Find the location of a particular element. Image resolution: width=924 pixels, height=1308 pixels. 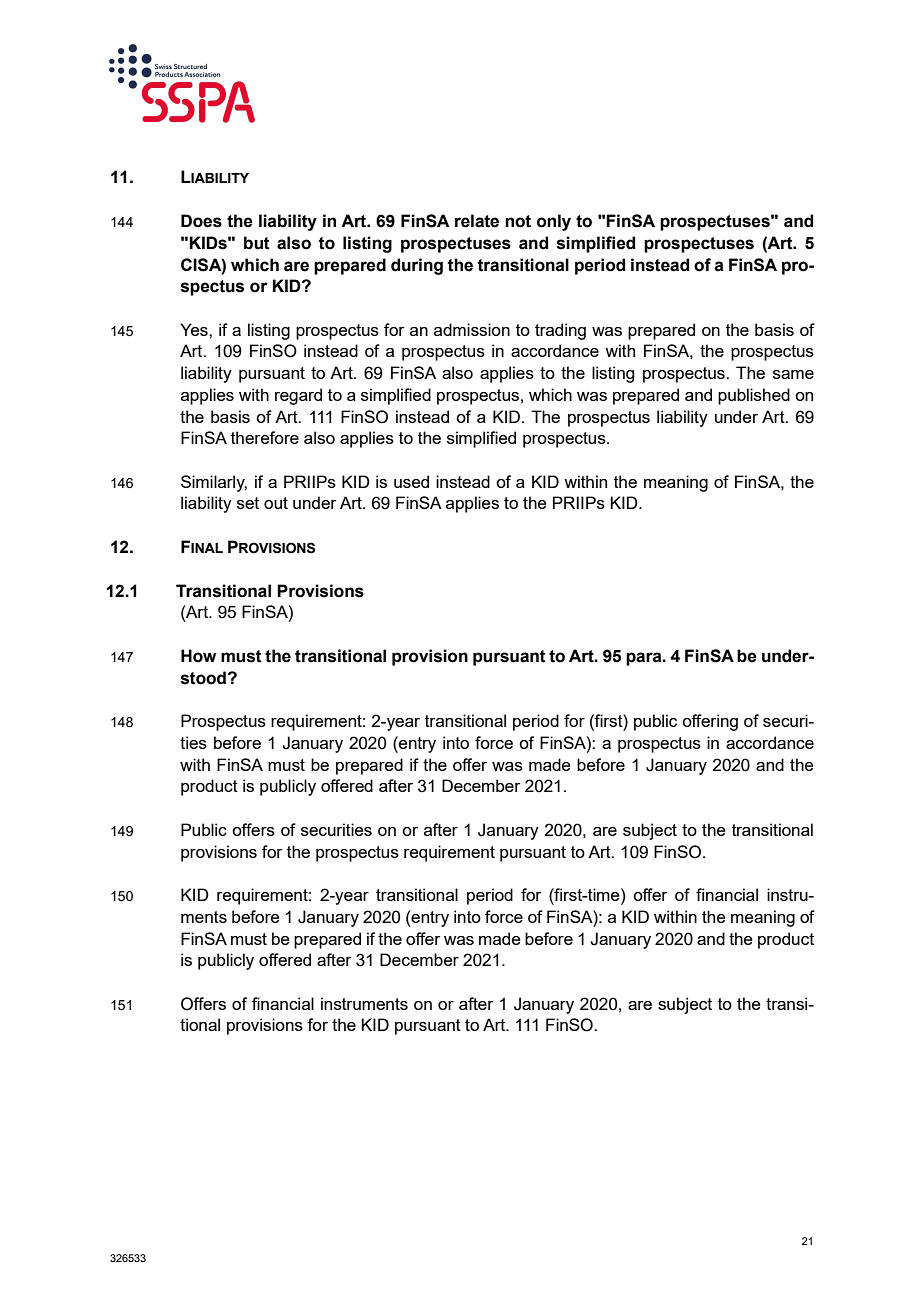

but is located at coordinates (257, 243).
